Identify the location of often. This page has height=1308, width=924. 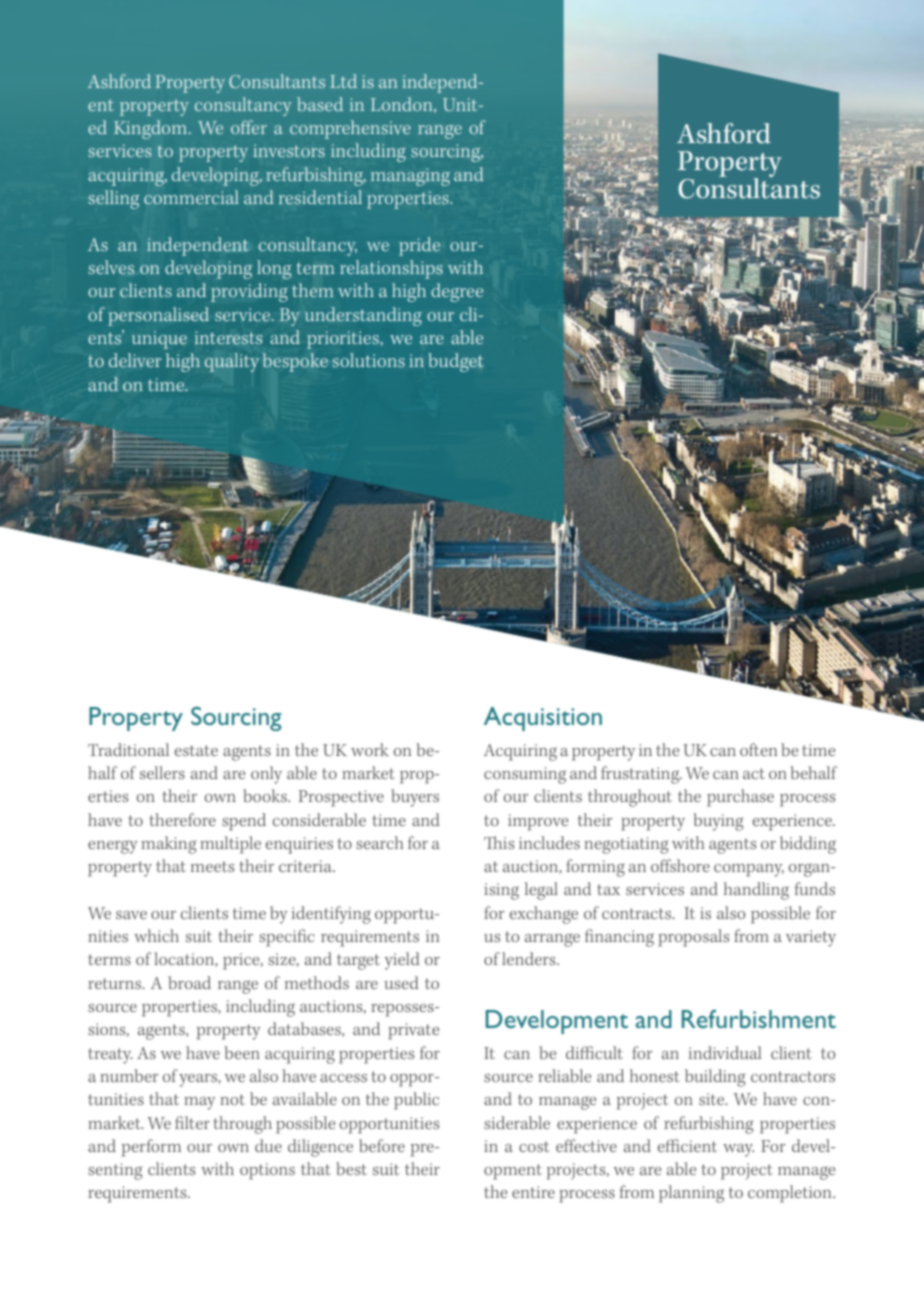
(758, 749).
